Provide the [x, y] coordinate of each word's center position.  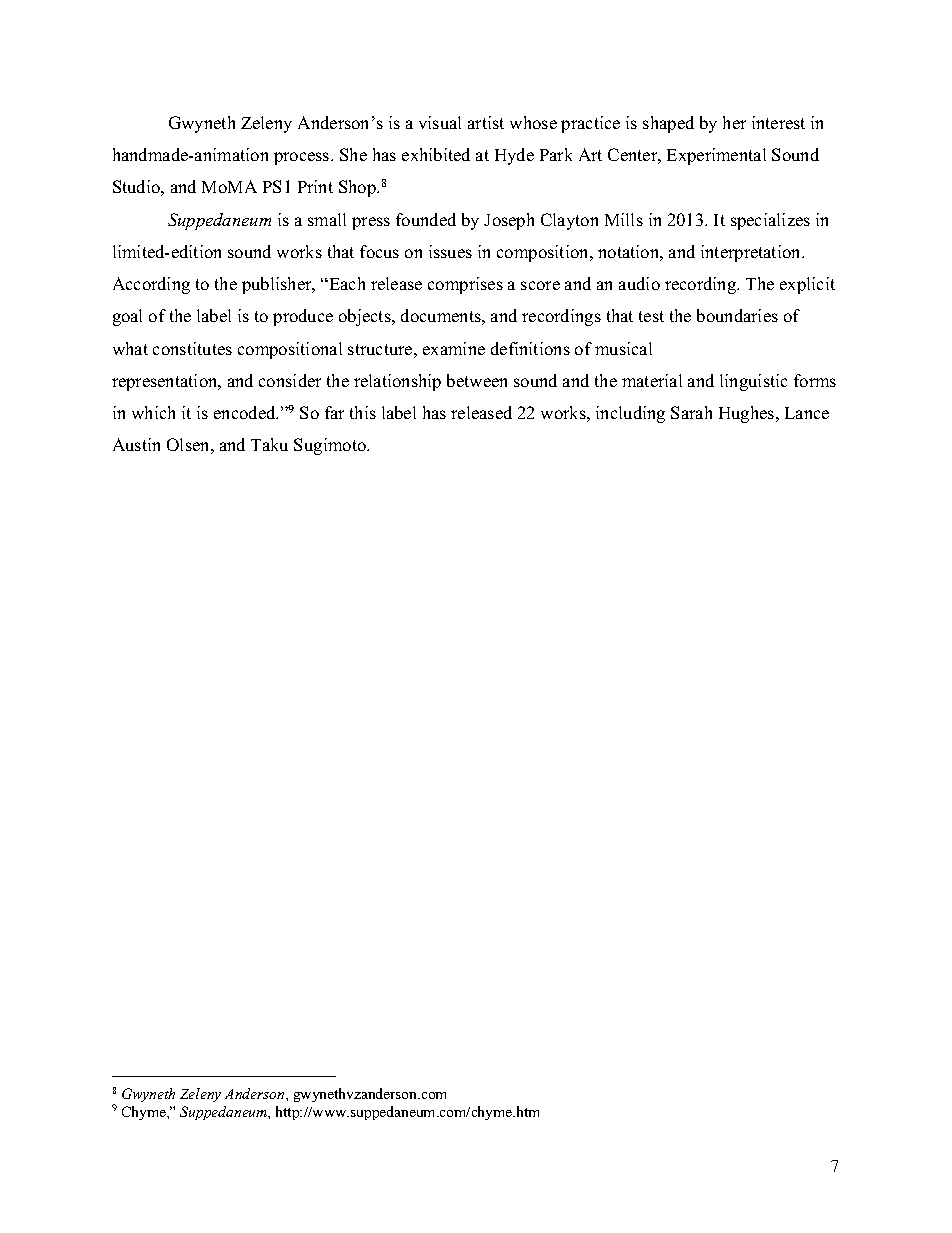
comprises [465, 285]
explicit [807, 285]
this [363, 412]
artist [486, 122]
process [303, 158]
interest [778, 122]
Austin [136, 444]
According [151, 285]
